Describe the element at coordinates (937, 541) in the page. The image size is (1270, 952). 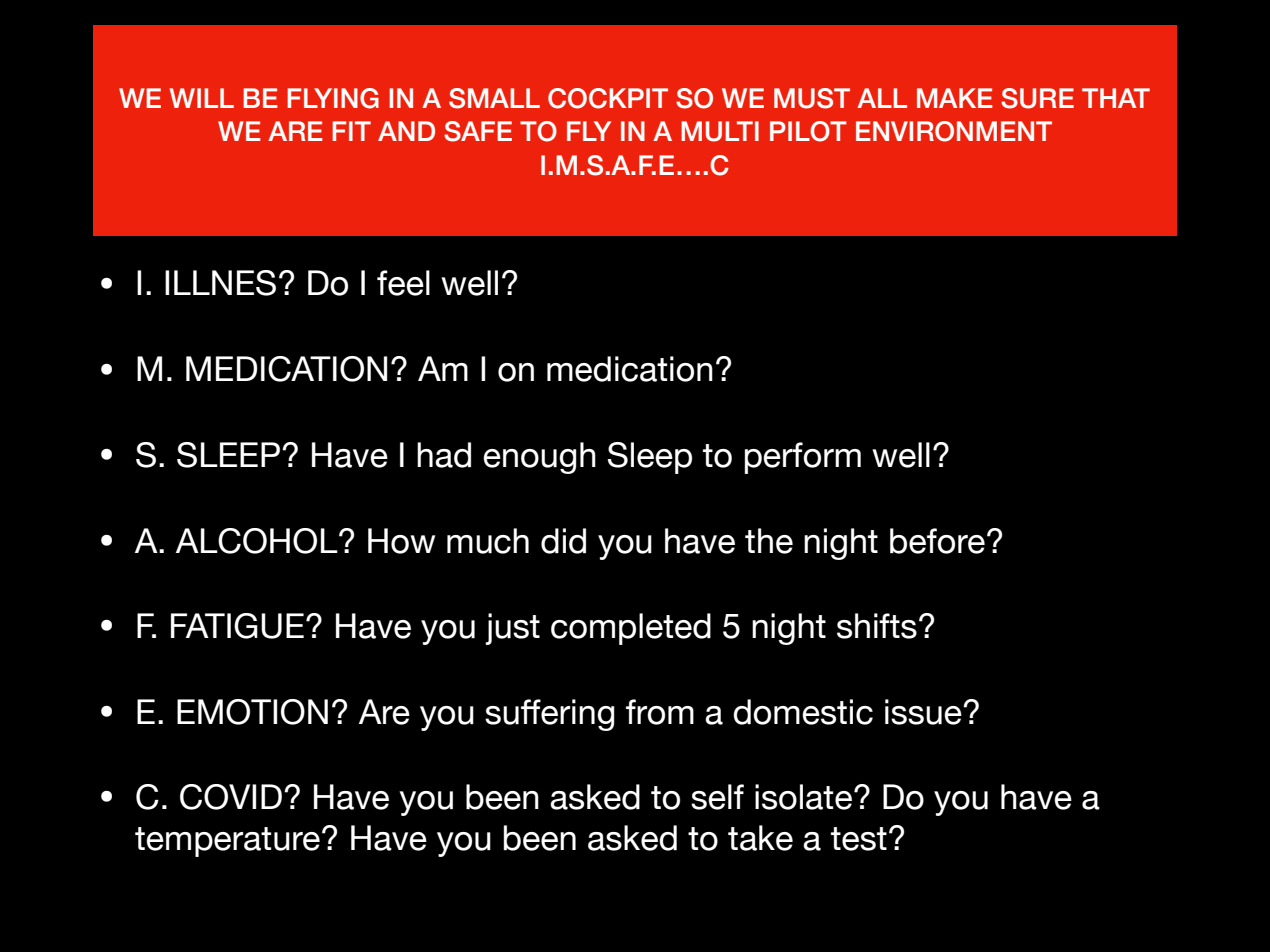
I see `before` at that location.
